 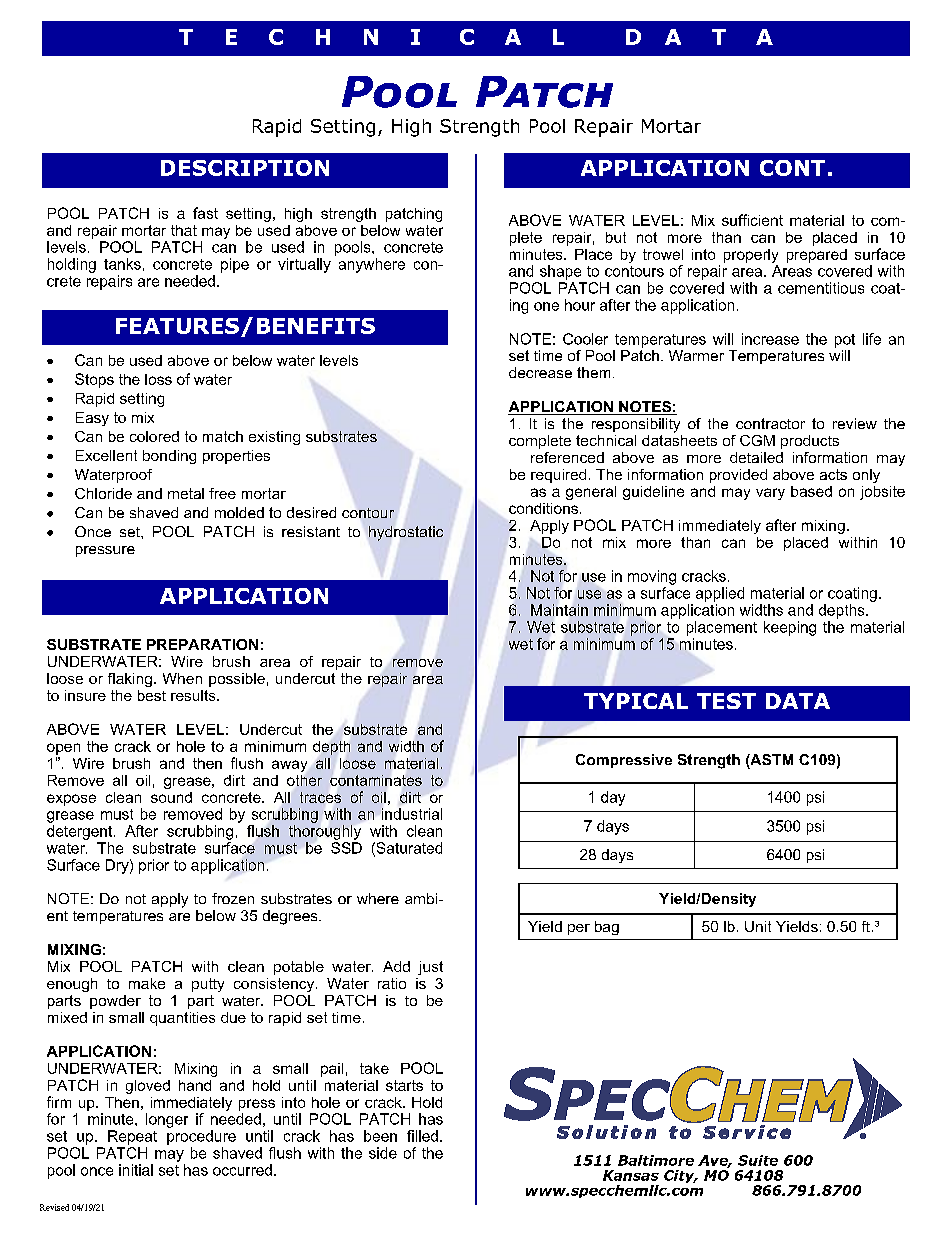 I want to click on Unit, so click(x=758, y=926).
